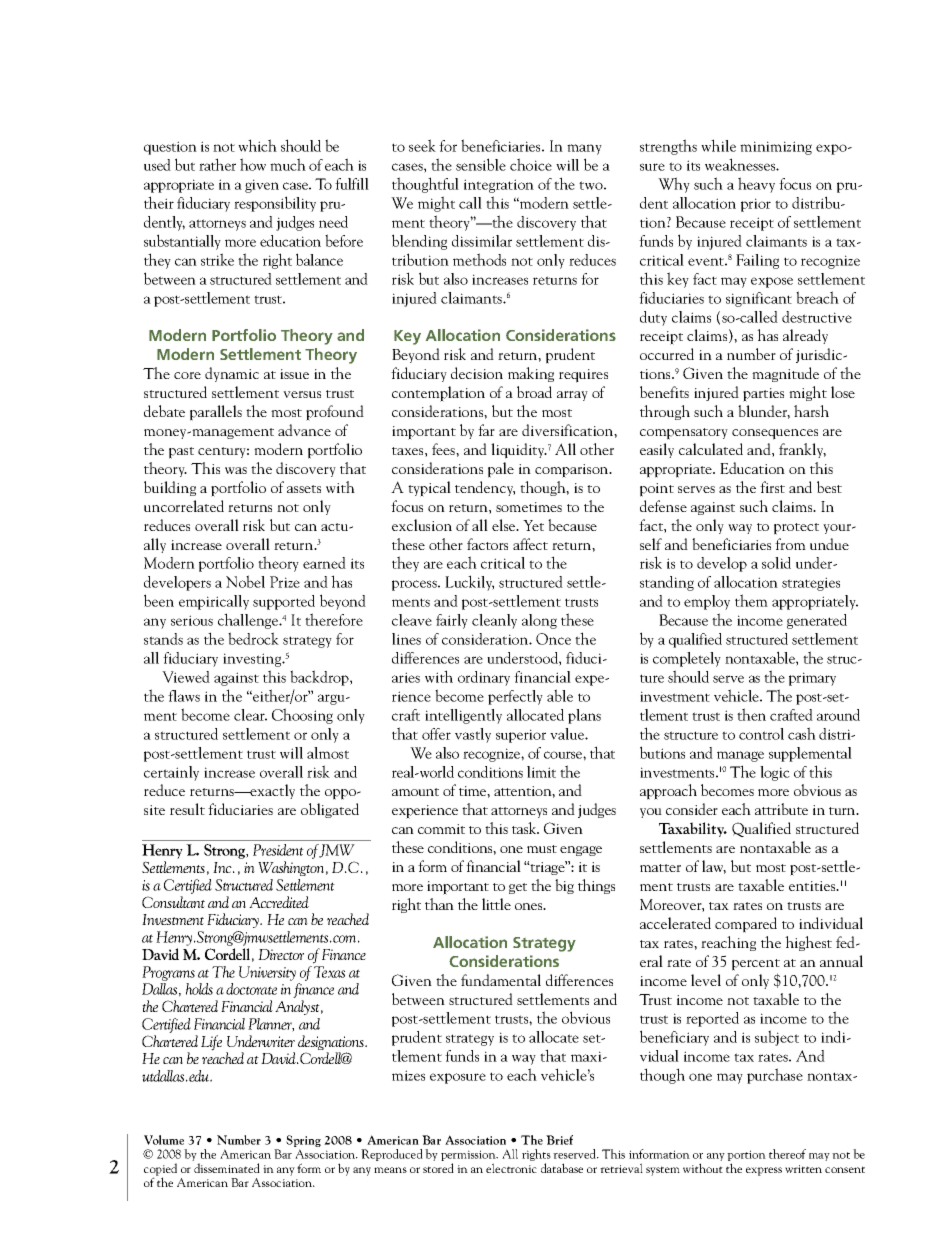 The width and height of the image is (952, 1237). Describe the element at coordinates (761, 734) in the image. I see `control` at that location.
